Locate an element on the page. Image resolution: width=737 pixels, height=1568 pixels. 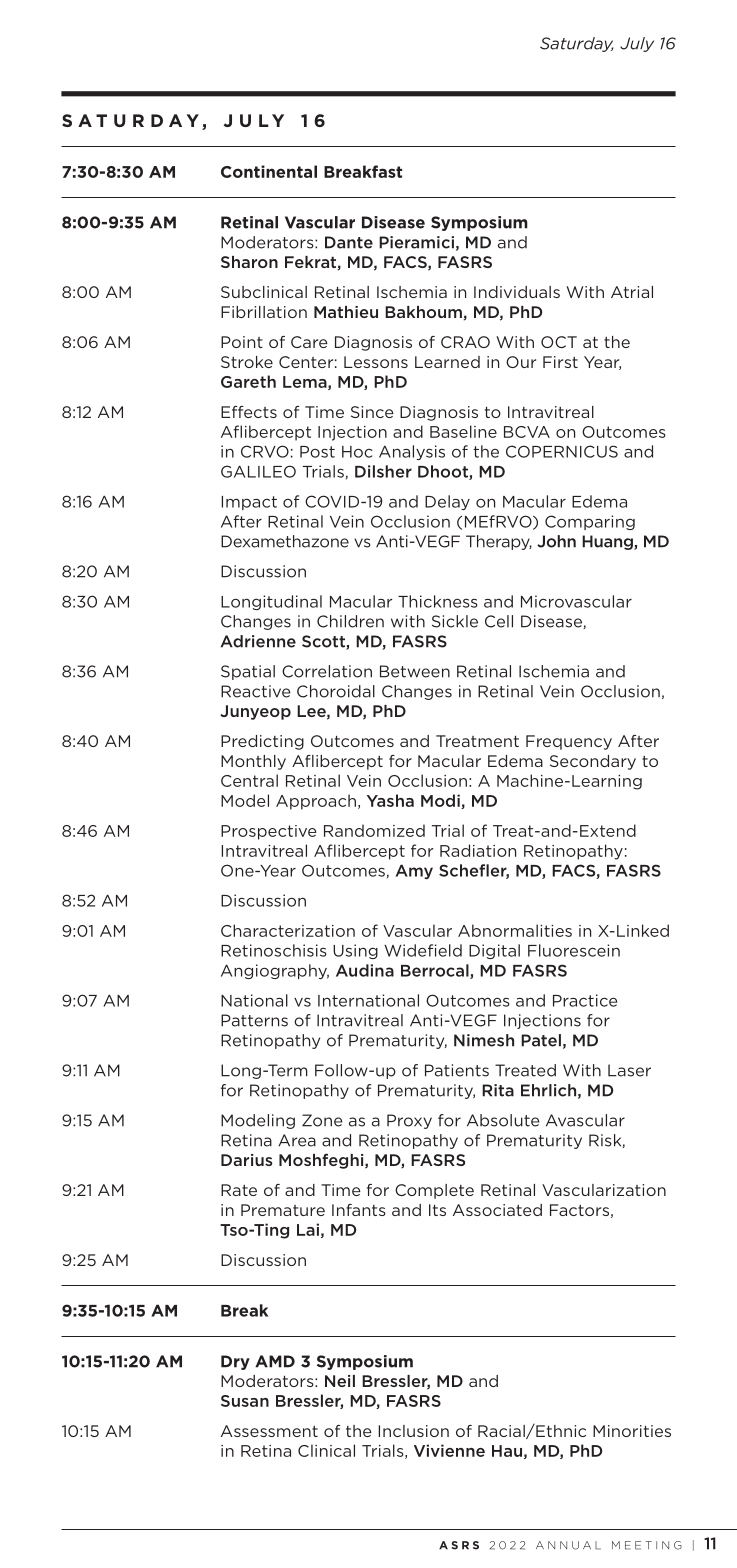
Patients is located at coordinates (457, 1070).
